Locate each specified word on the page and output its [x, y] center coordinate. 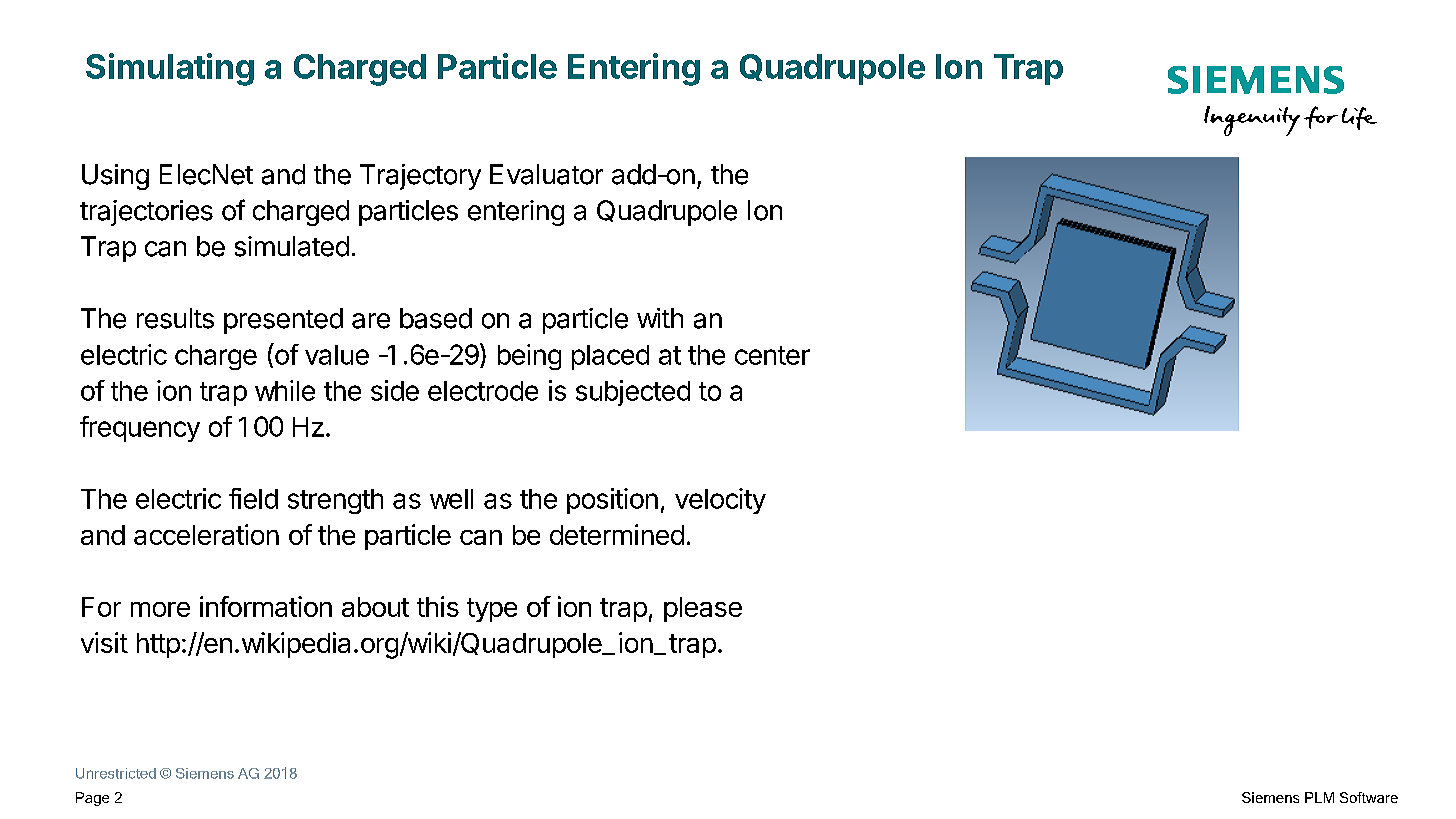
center [772, 355]
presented [283, 321]
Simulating [170, 69]
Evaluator [546, 174]
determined [617, 534]
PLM [1319, 797]
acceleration [206, 534]
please [703, 609]
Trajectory [420, 177]
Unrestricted [116, 773]
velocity [720, 501]
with [660, 318]
